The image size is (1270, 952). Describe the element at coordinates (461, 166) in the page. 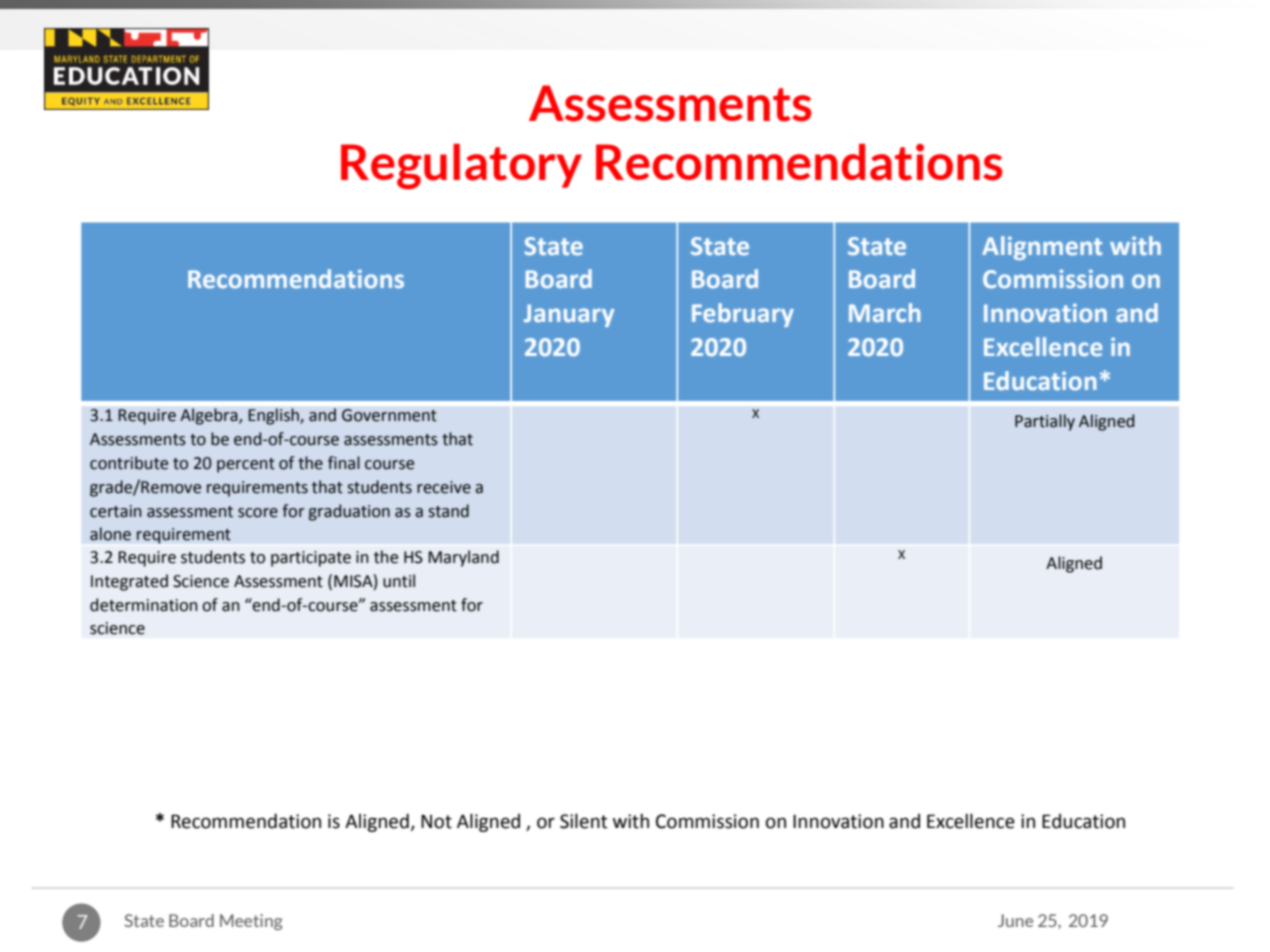

I see `Regulatory` at that location.
